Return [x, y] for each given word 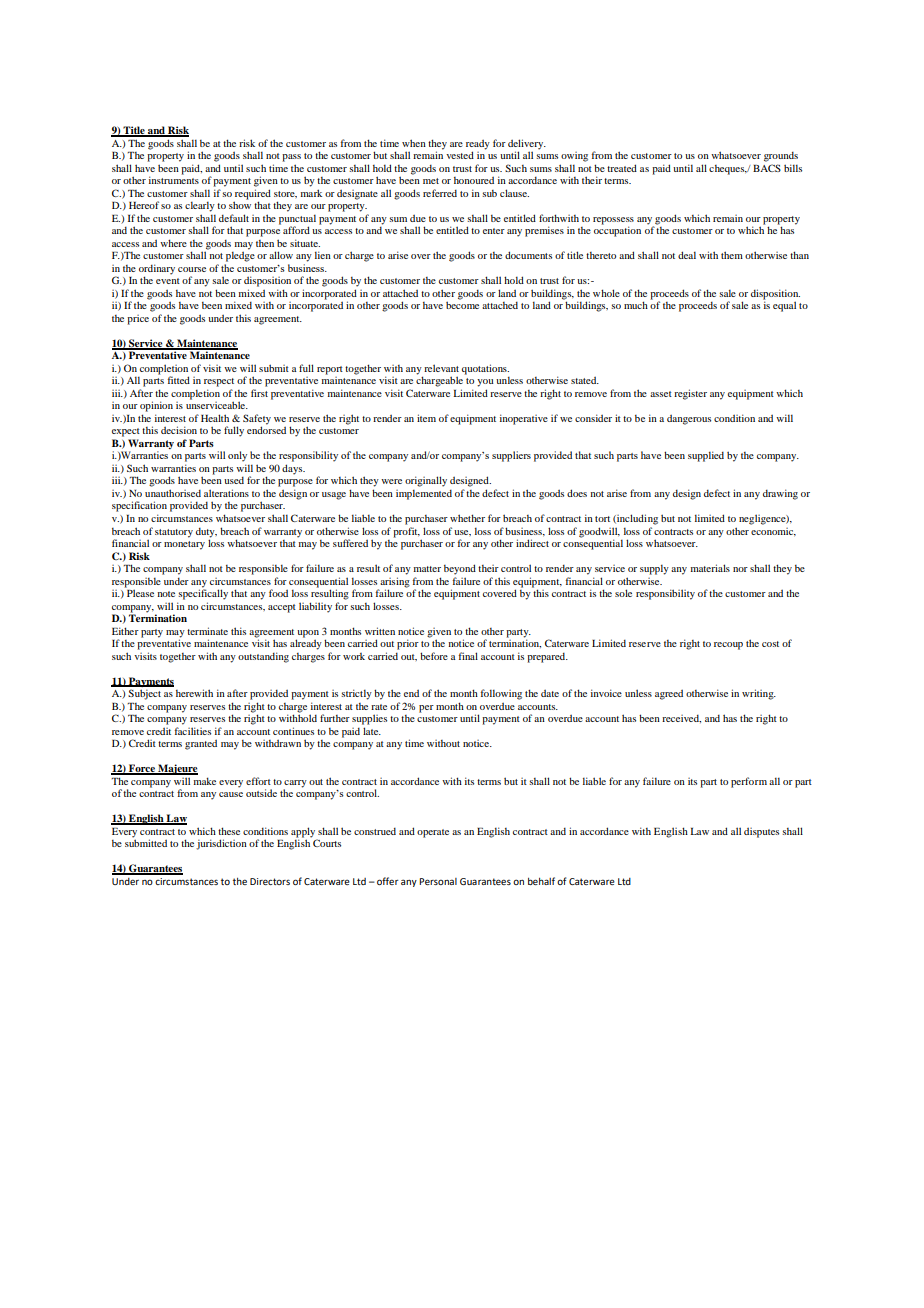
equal [784, 306]
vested [460, 155]
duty [206, 533]
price [138, 320]
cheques [728, 170]
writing [759, 694]
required [252, 195]
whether [467, 518]
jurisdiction [221, 844]
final [468, 656]
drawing [780, 494]
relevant [441, 368]
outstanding [263, 657]
